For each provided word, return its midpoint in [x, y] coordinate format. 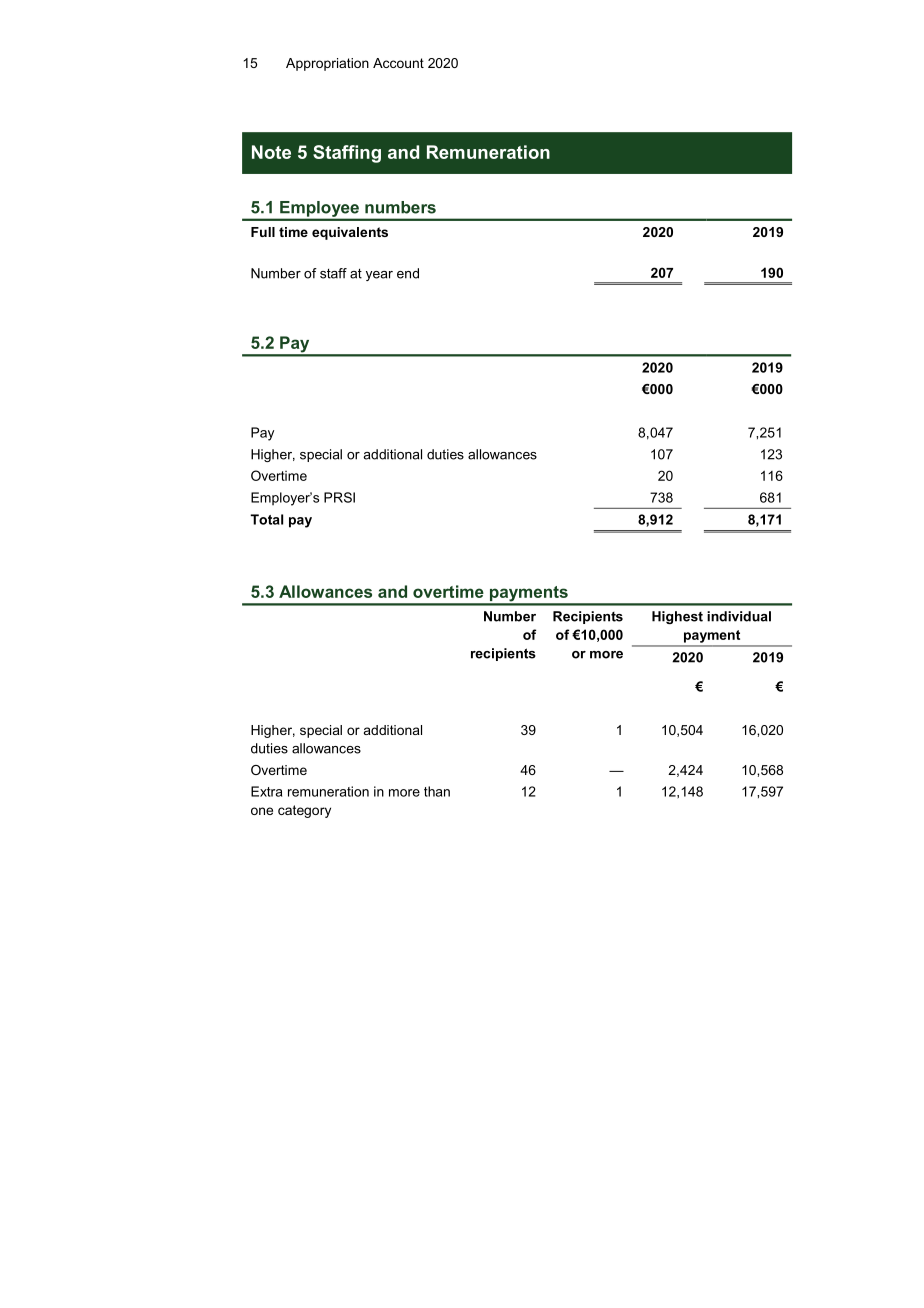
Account [398, 63]
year [379, 276]
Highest [677, 617]
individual [739, 616]
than [437, 791]
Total [266, 519]
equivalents [350, 233]
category [304, 811]
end [408, 273]
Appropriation [327, 64]
